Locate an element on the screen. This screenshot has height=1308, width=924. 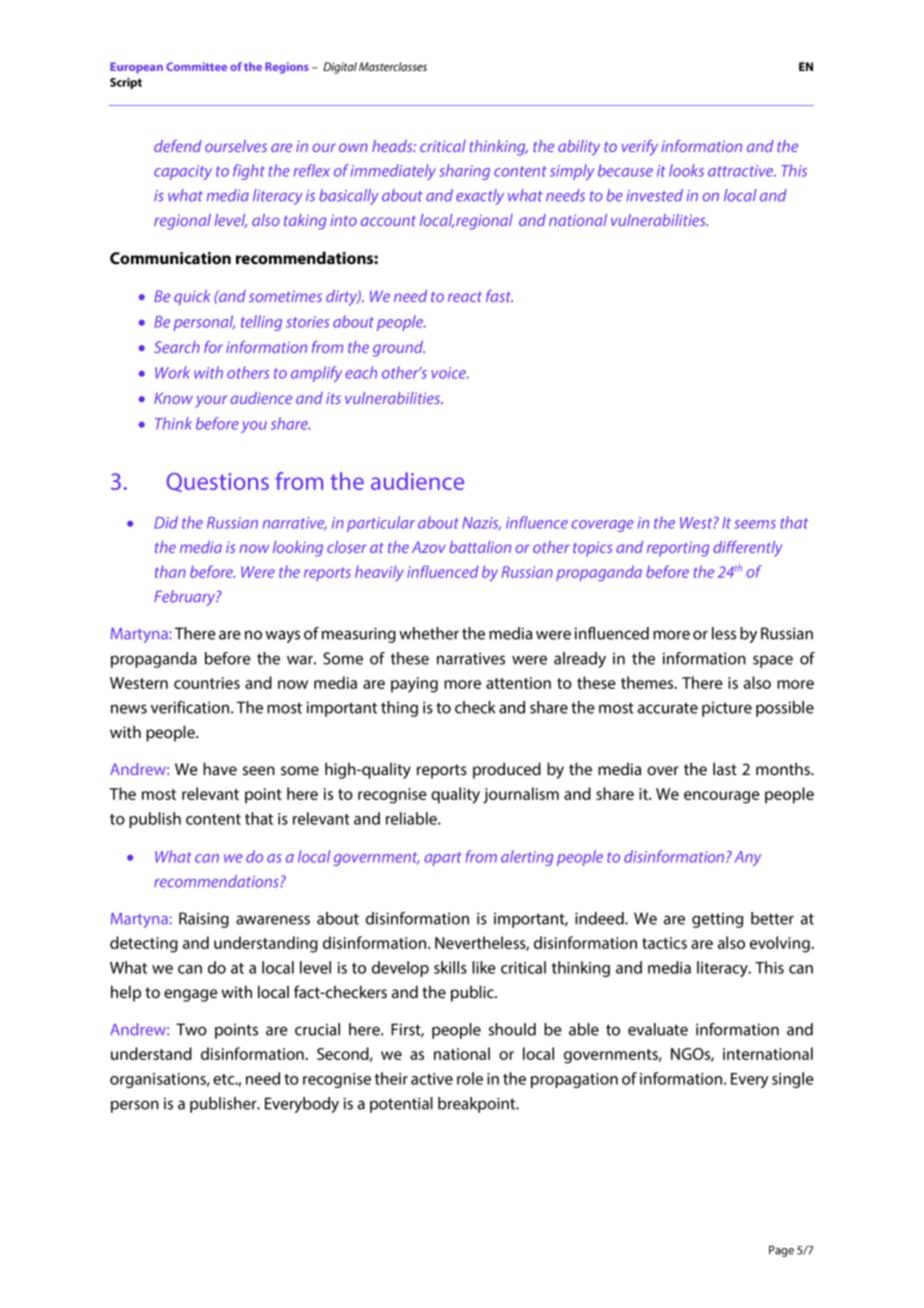
picture is located at coordinates (727, 709).
